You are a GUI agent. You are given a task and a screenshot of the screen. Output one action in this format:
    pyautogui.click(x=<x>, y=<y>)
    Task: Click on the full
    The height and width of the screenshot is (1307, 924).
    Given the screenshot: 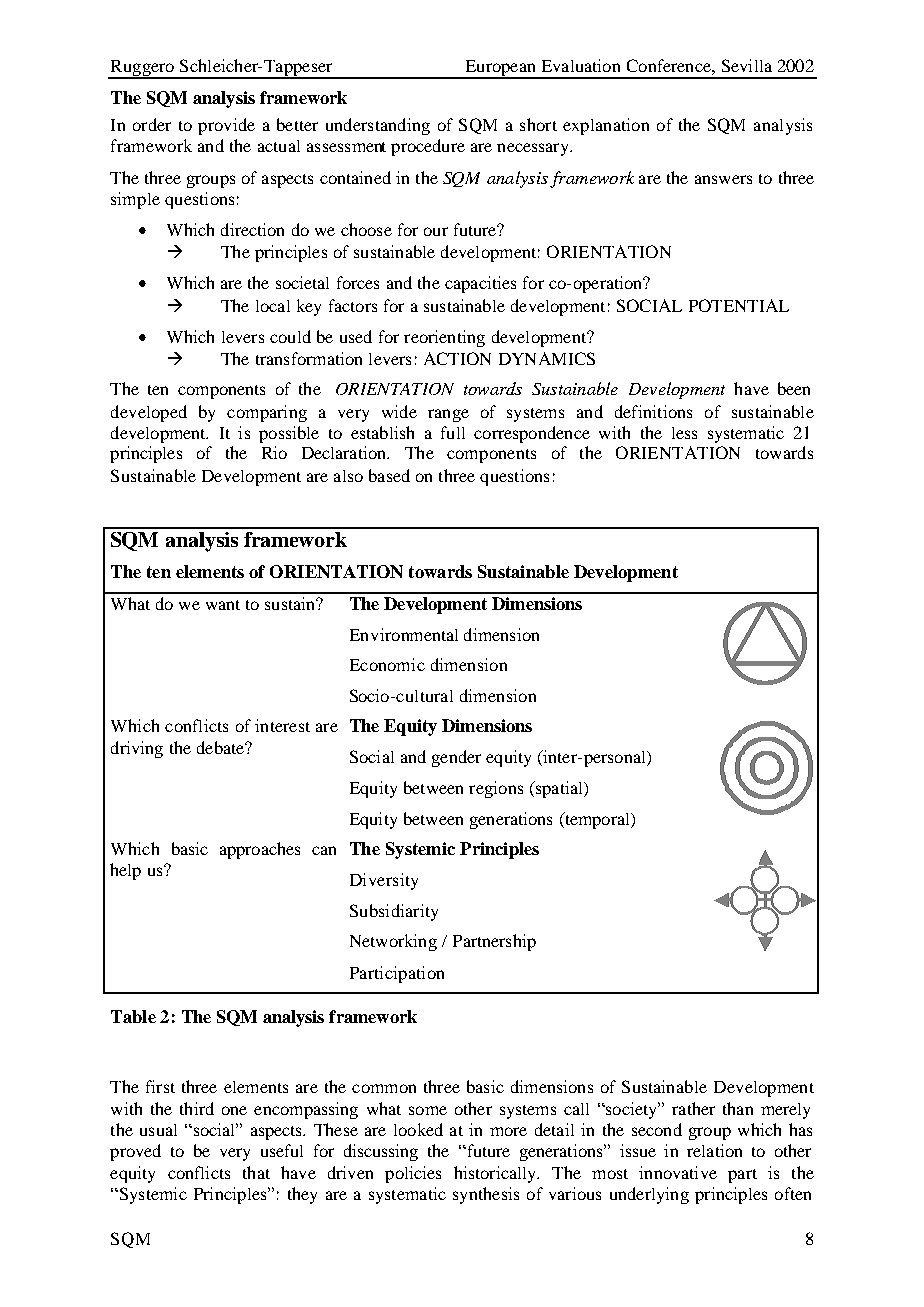 What is the action you would take?
    pyautogui.click(x=453, y=432)
